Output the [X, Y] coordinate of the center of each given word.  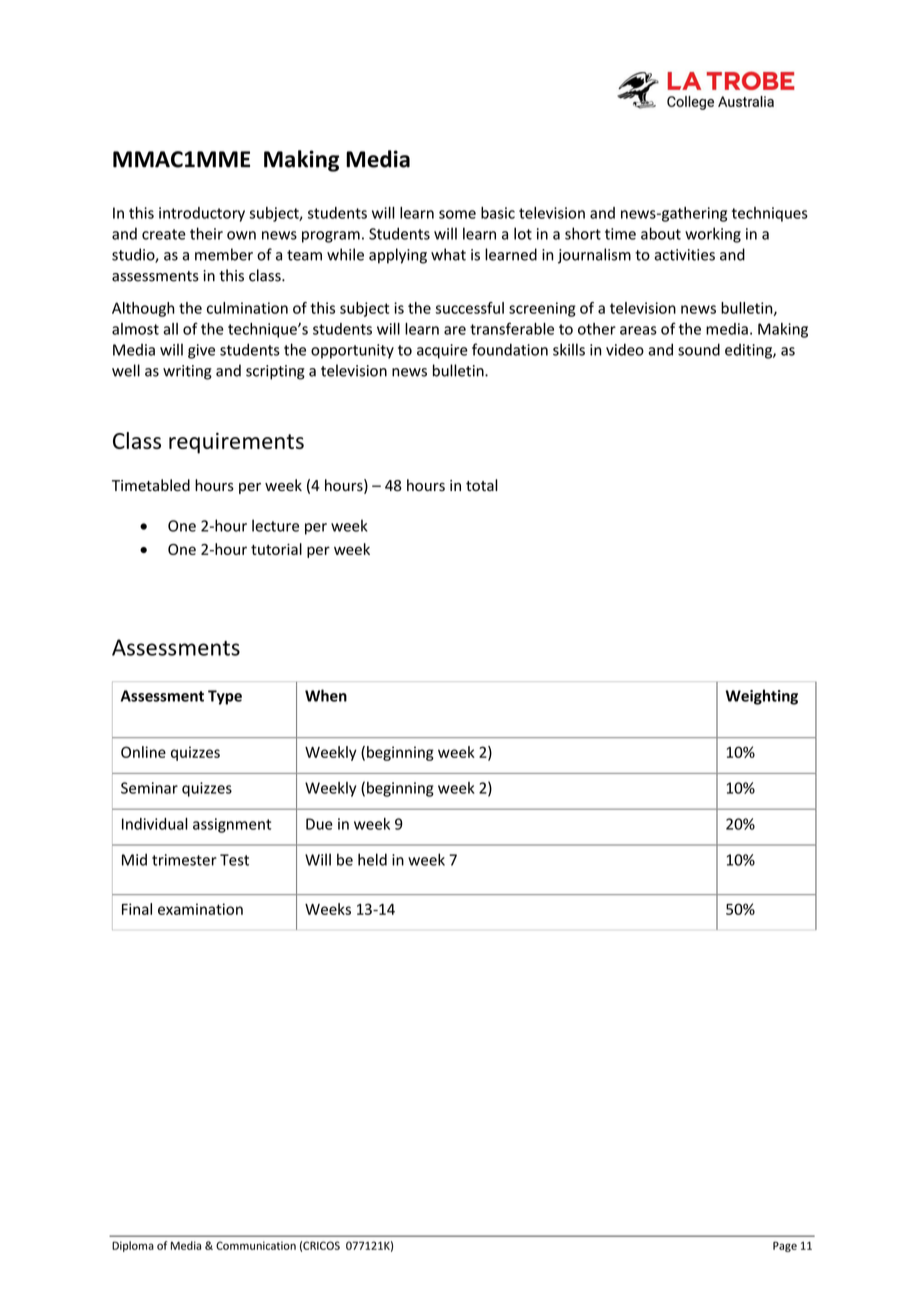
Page [785, 1246]
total [482, 485]
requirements [236, 443]
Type [225, 697]
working [713, 235]
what [448, 254]
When [326, 695]
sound [699, 349]
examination [200, 909]
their [206, 233]
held [372, 859]
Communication [256, 1245]
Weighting [762, 697]
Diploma [133, 1246]
